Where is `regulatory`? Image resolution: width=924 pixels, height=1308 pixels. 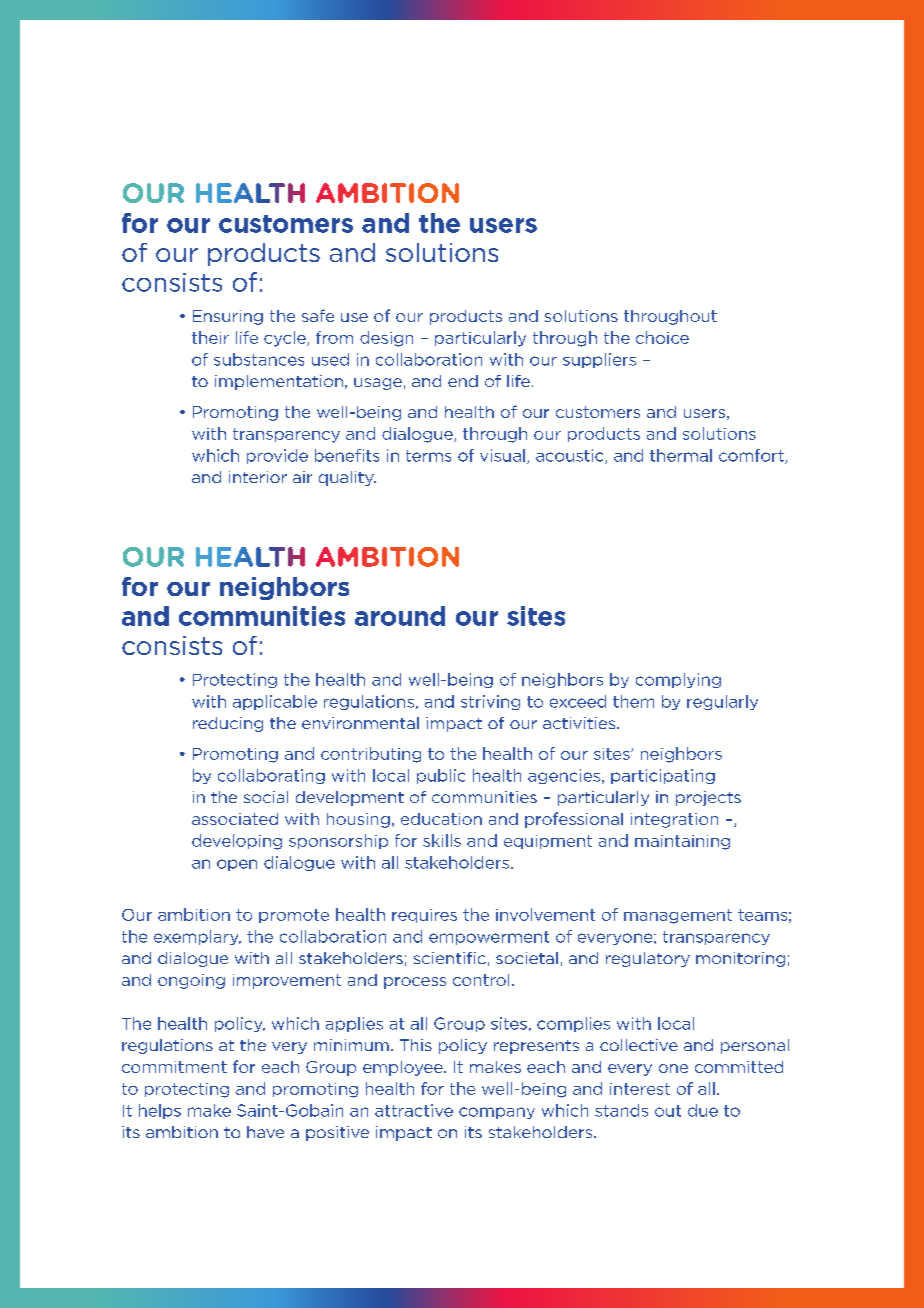
regulatory is located at coordinates (648, 959).
